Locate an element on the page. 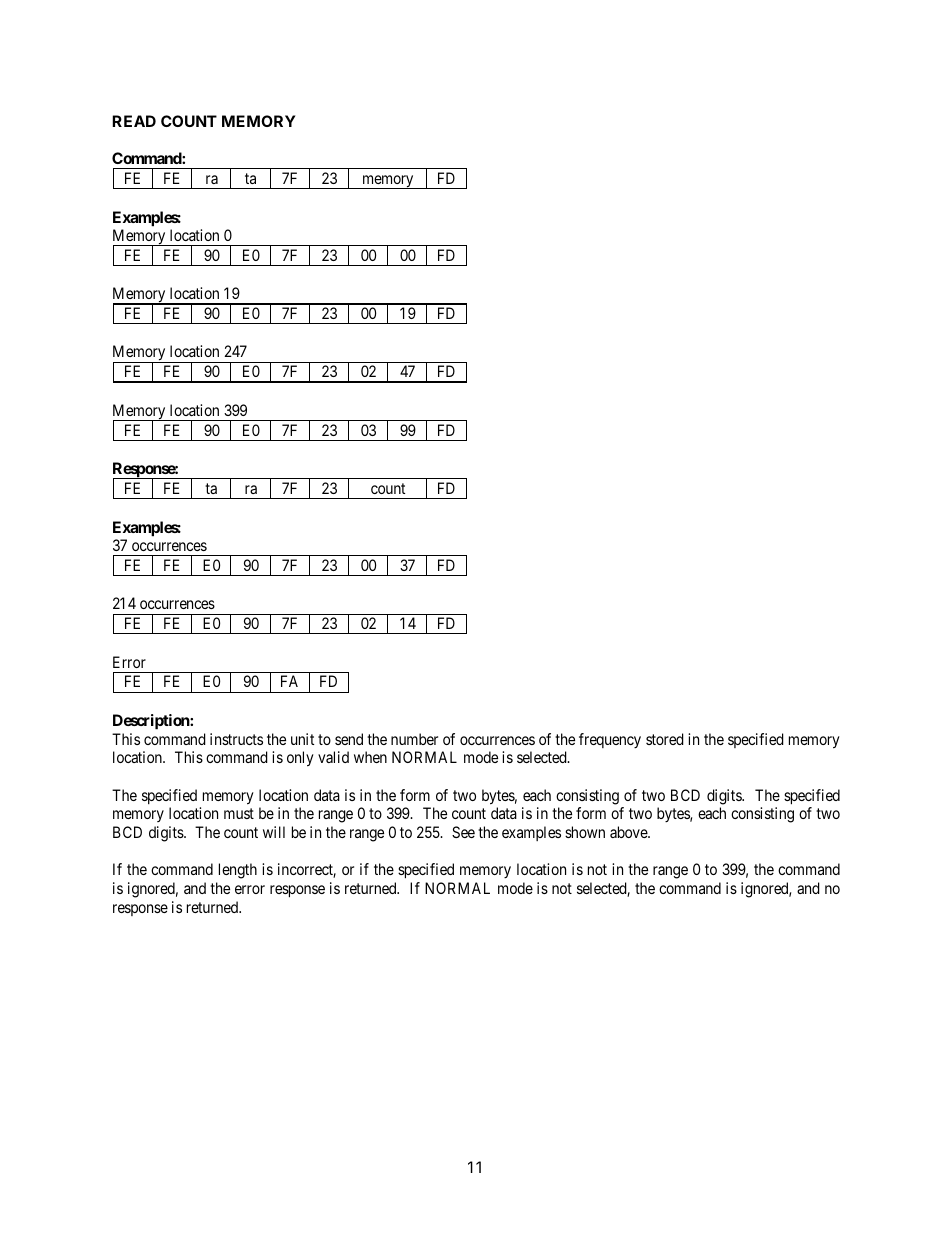  See is located at coordinates (463, 832).
